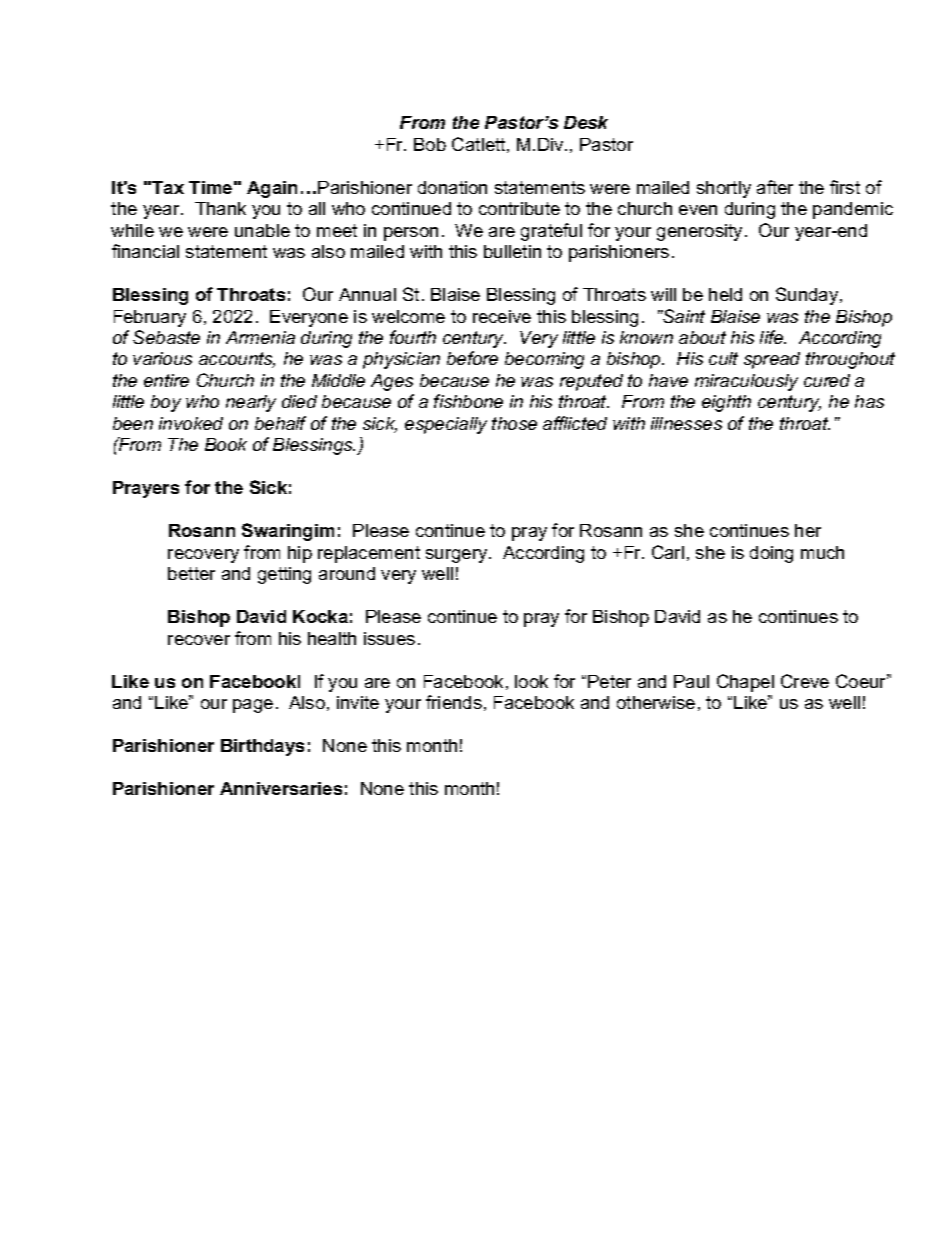 The height and width of the image is (1233, 952). I want to click on surgery, so click(458, 556).
